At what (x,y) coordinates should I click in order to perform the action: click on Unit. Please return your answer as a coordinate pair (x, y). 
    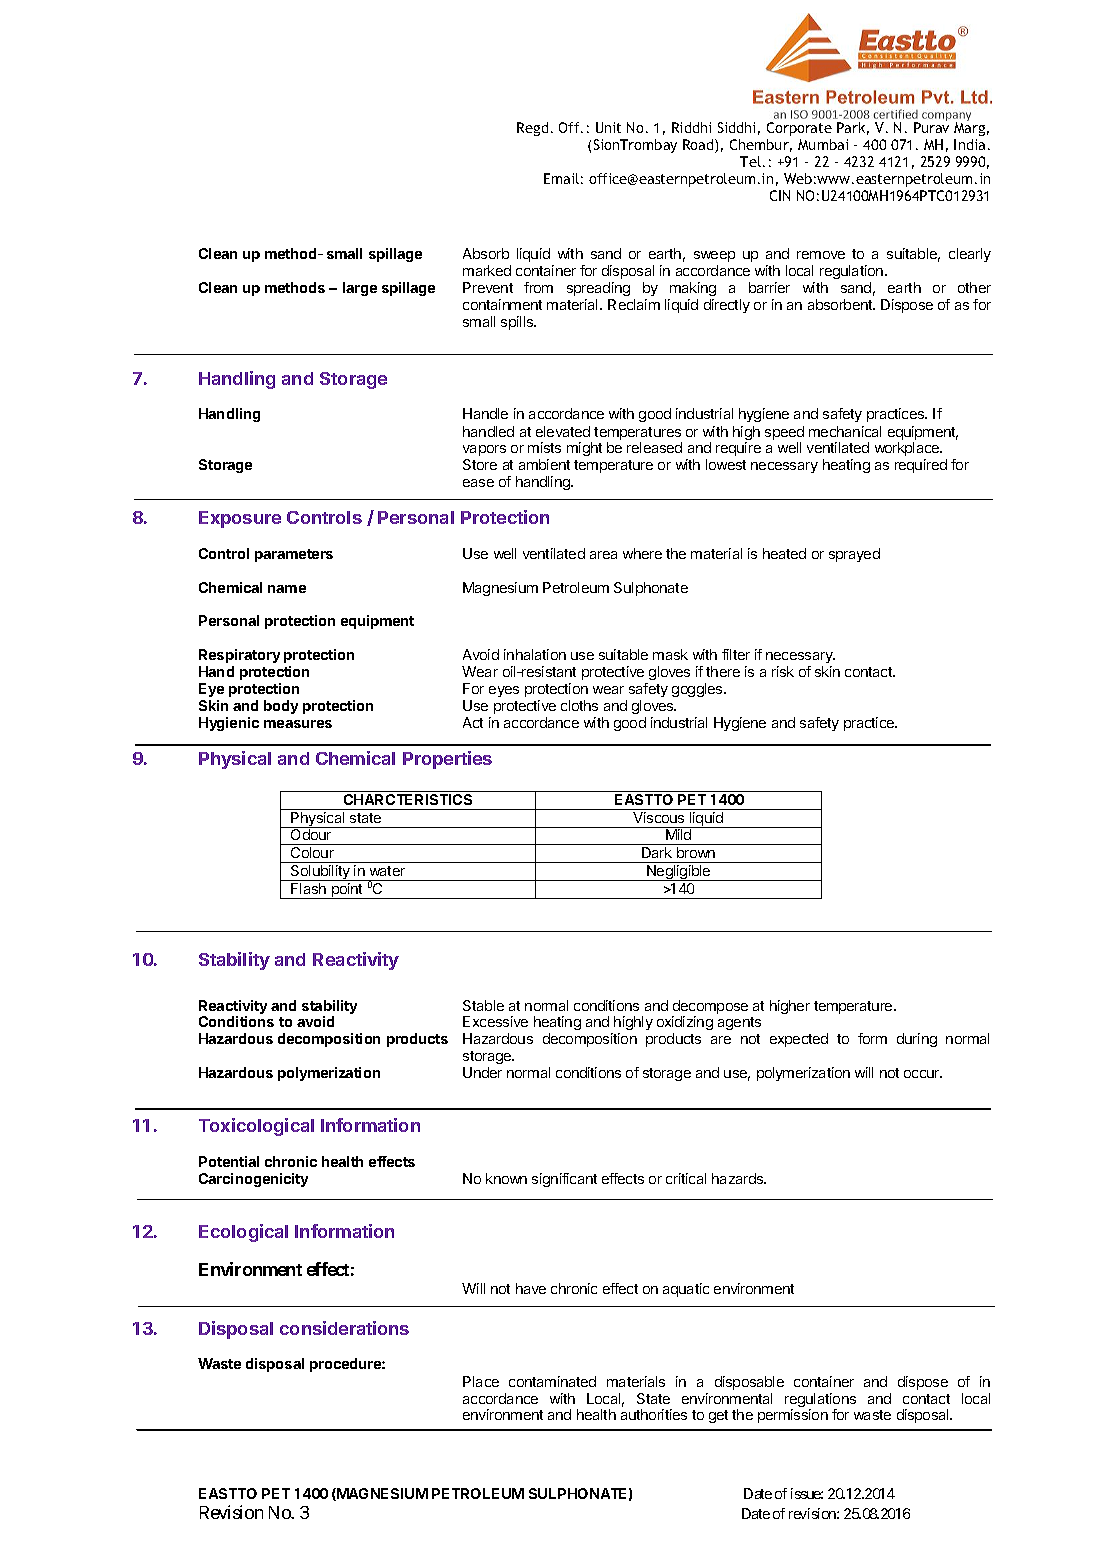
    Looking at the image, I should click on (608, 127).
